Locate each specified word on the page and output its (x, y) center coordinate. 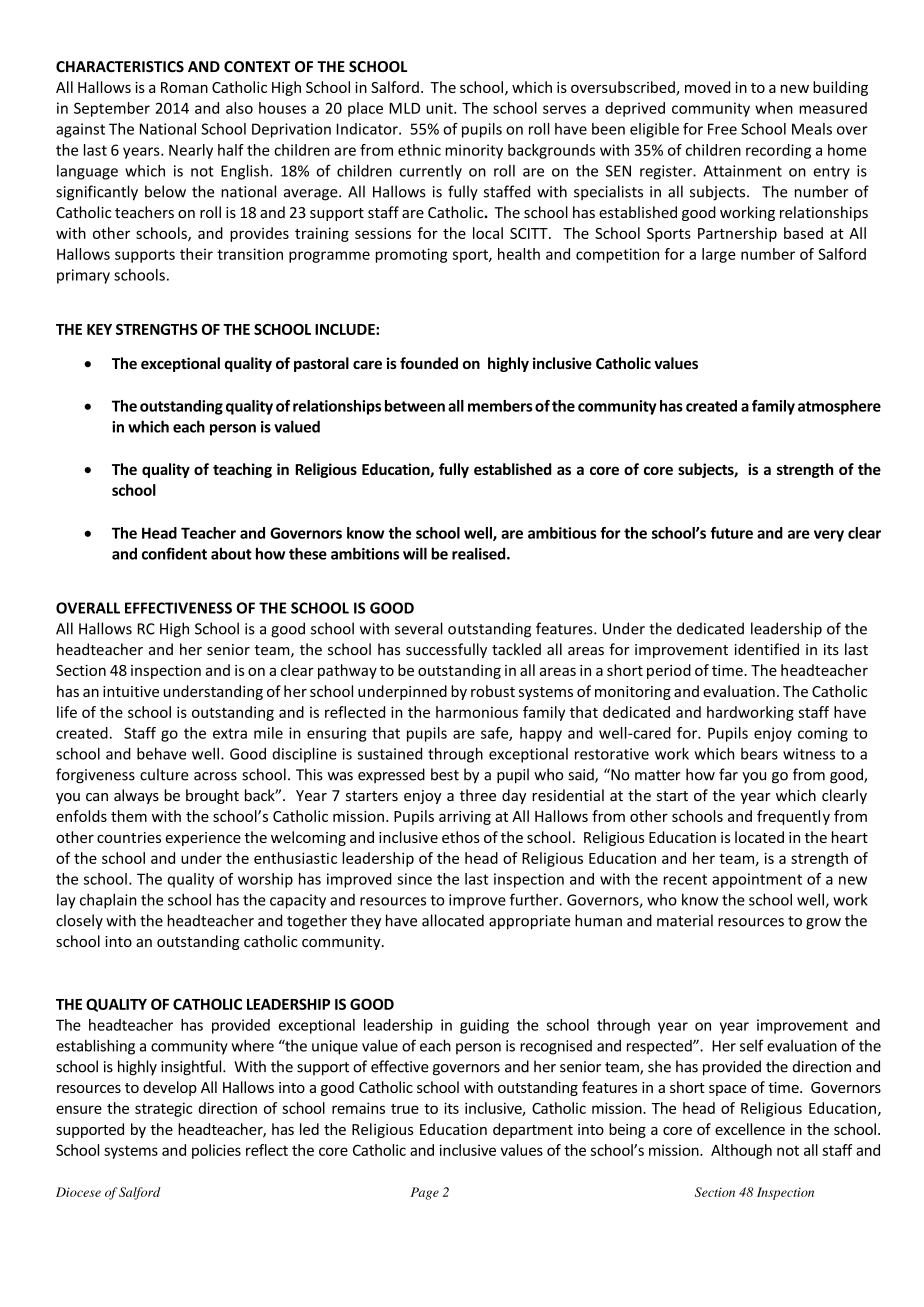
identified (767, 649)
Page (425, 1193)
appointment (757, 880)
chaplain (108, 901)
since (414, 879)
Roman (184, 87)
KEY (99, 329)
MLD (404, 108)
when (774, 108)
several (419, 628)
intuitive (131, 691)
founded (429, 363)
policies (216, 1151)
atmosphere (839, 407)
